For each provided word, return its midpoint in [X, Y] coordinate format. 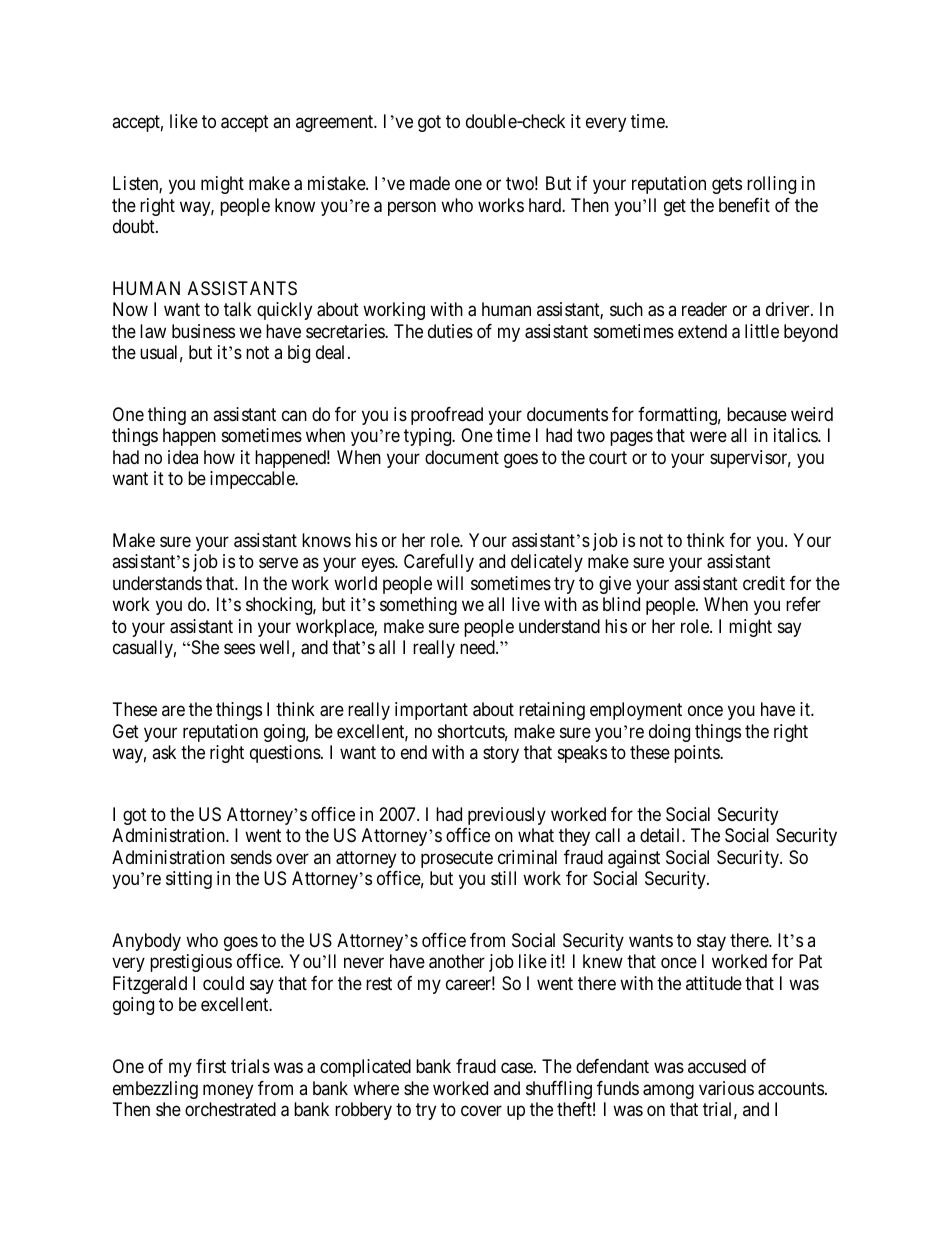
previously [507, 816]
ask [164, 752]
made [430, 183]
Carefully [439, 563]
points [697, 754]
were [708, 437]
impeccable [253, 480]
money [228, 1091]
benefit [744, 205]
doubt [135, 226]
